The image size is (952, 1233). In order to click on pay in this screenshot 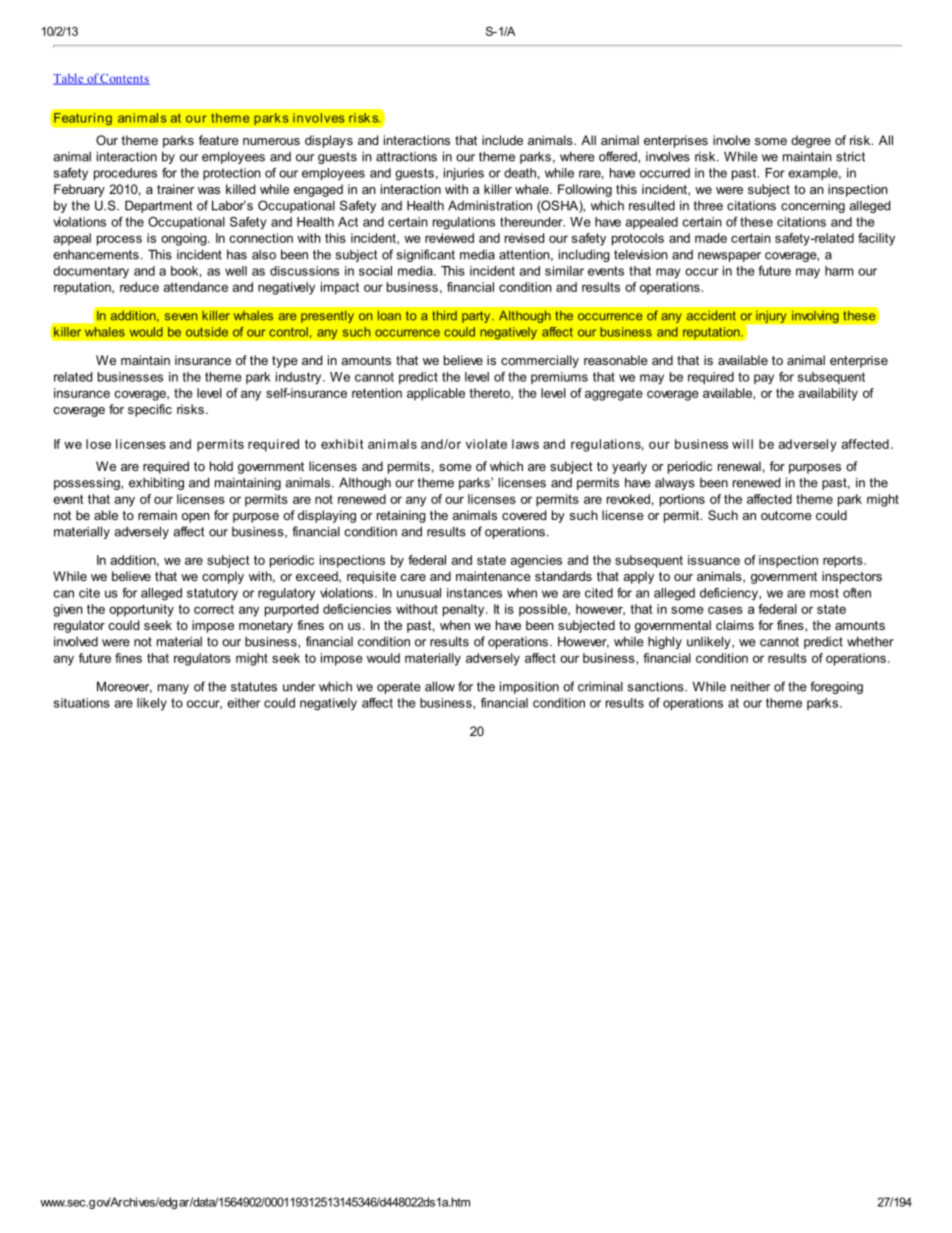, I will do `click(764, 379)`.
